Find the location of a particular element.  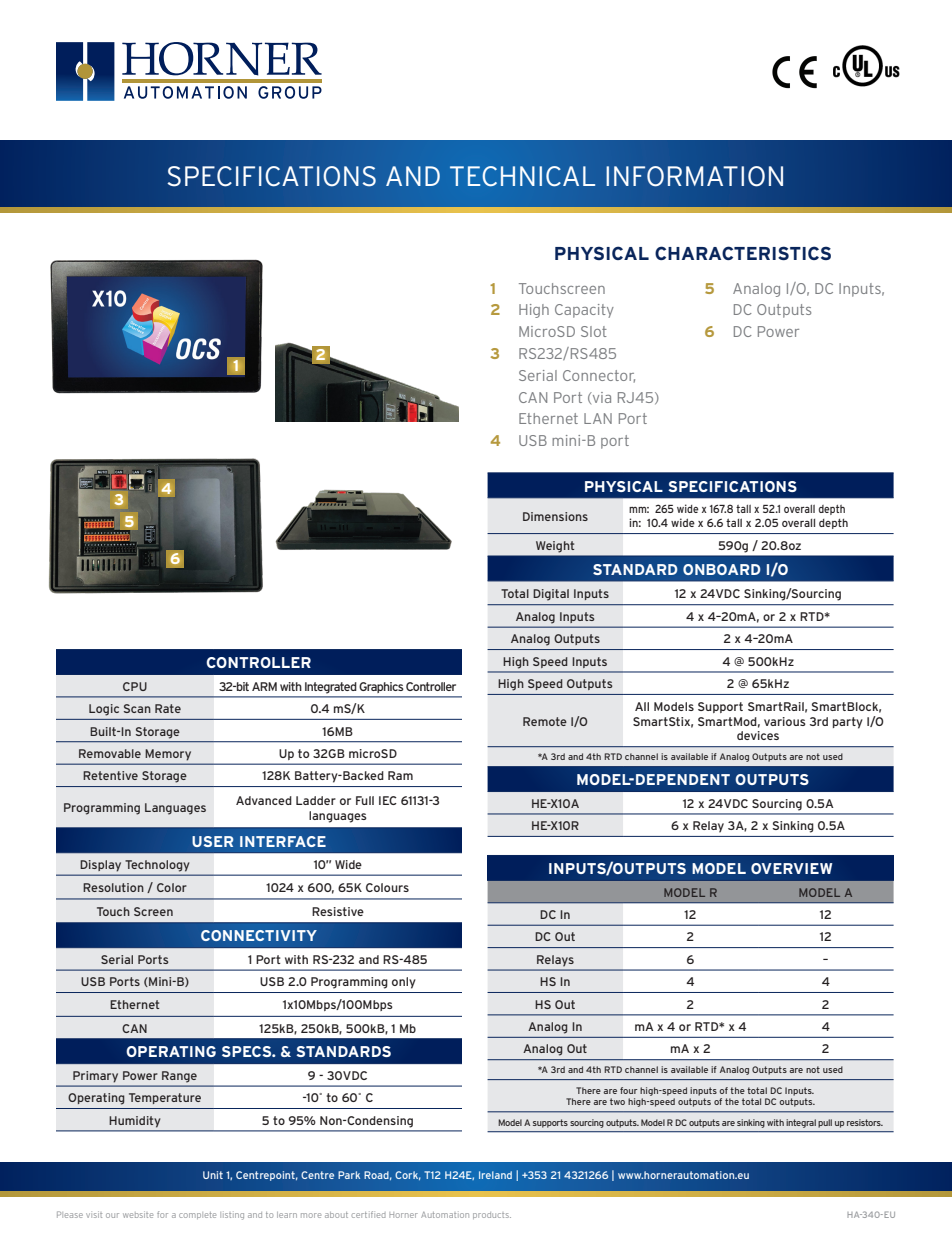

Capacity is located at coordinates (584, 311).
